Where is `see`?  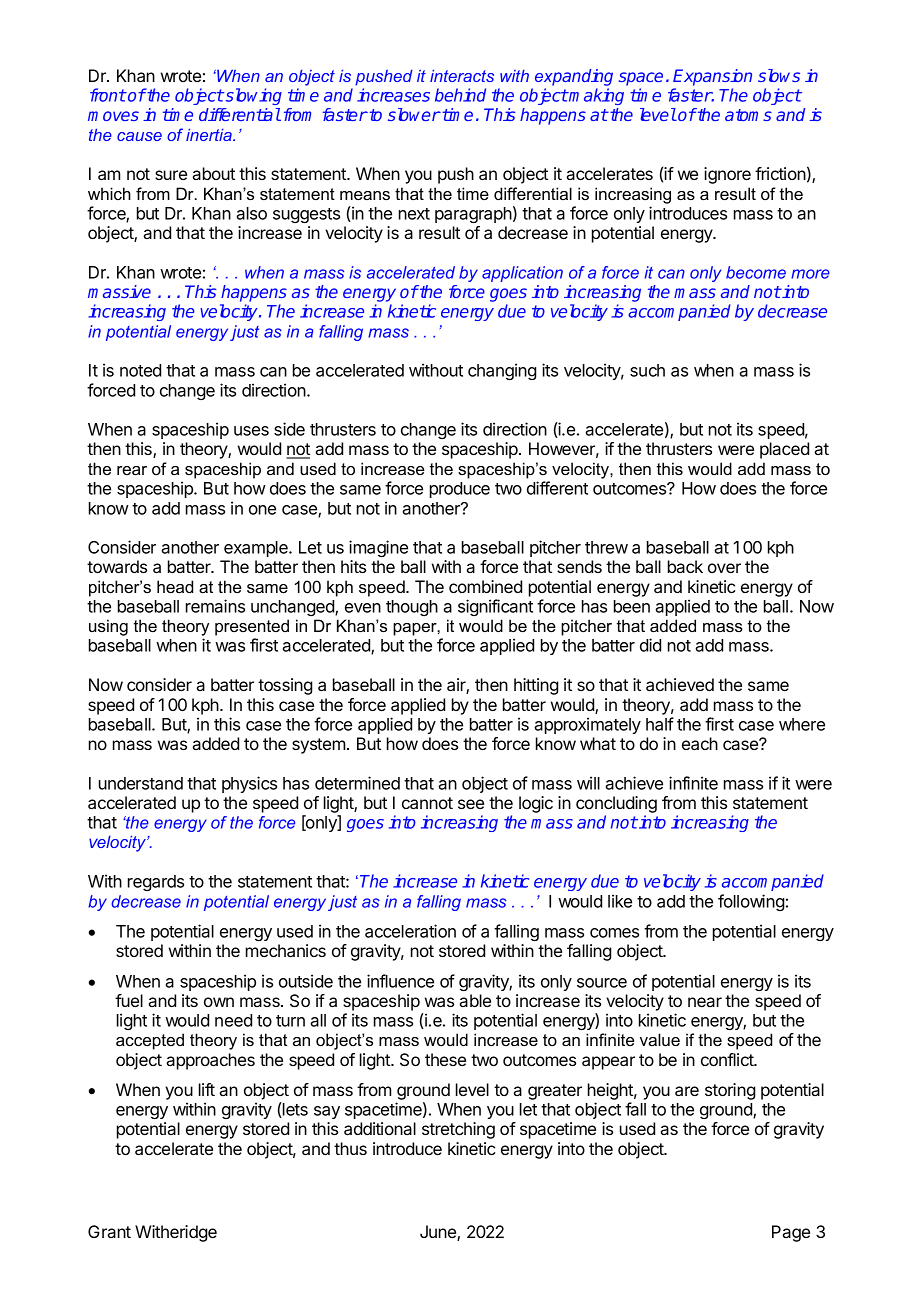
see is located at coordinates (471, 804).
